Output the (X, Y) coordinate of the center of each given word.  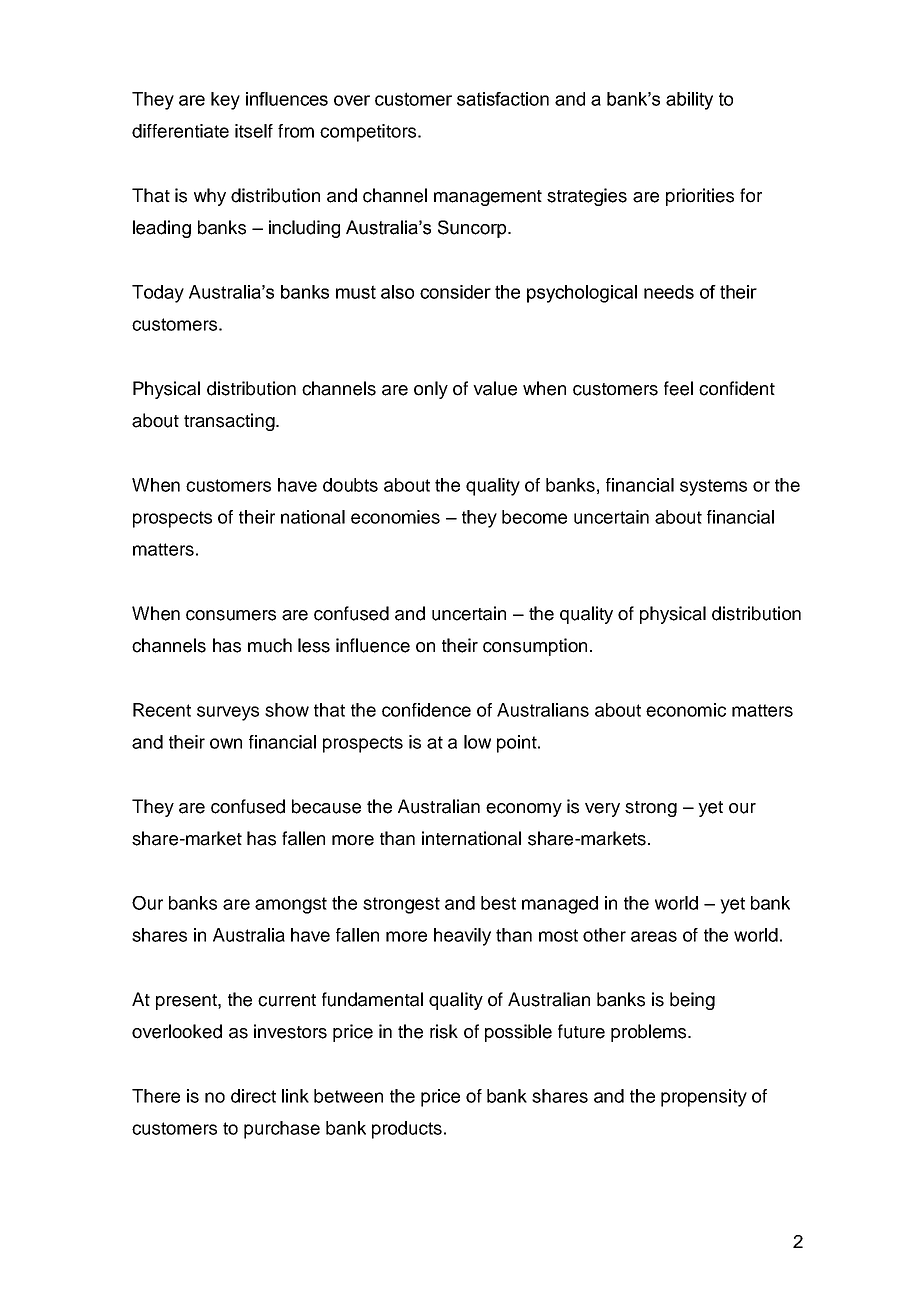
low (477, 742)
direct (253, 1096)
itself (254, 131)
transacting (230, 422)
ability (689, 101)
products (408, 1130)
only (431, 390)
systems (713, 487)
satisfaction (503, 99)
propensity (704, 1098)
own (226, 743)
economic (686, 710)
